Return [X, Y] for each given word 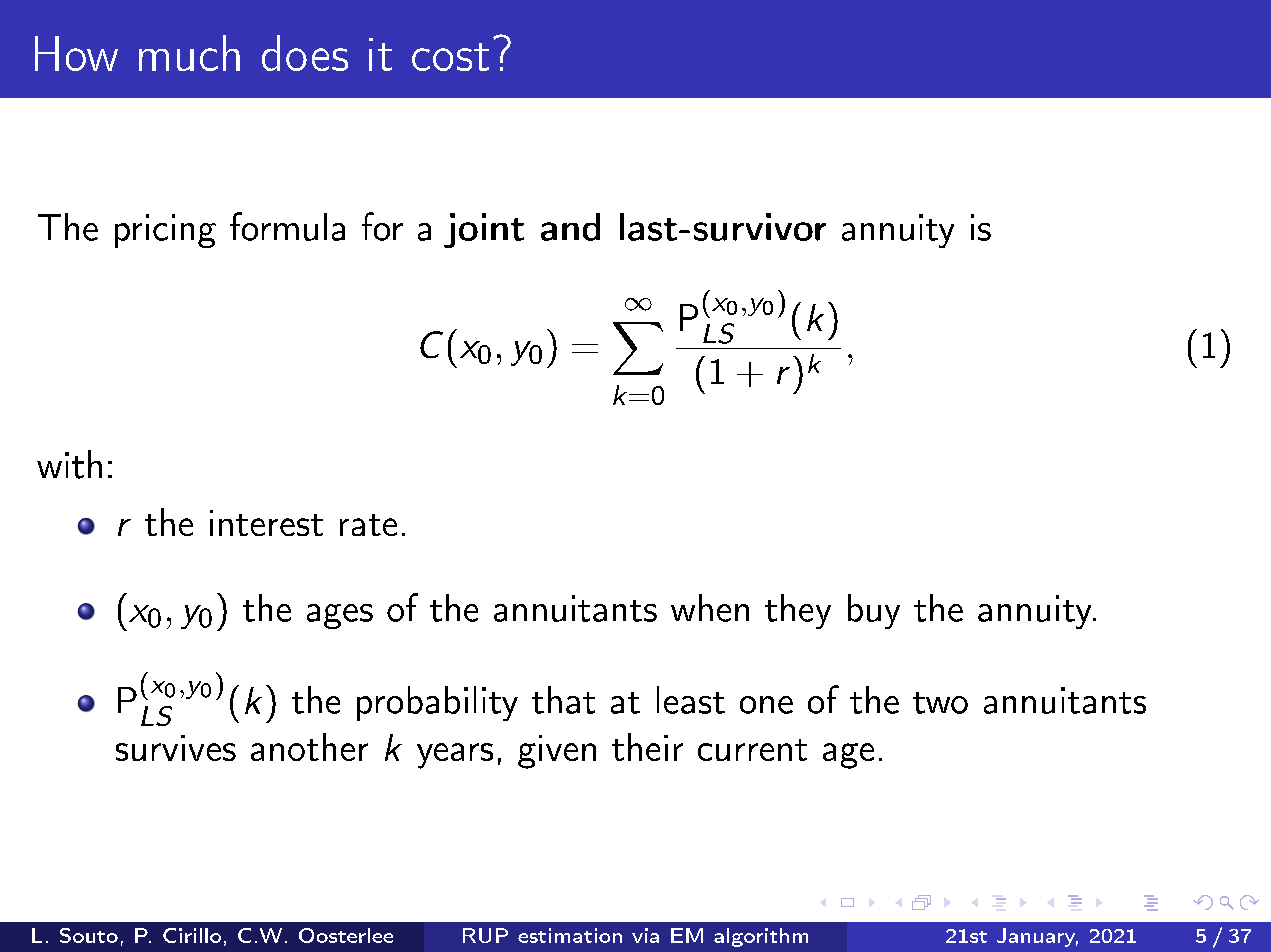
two [940, 703]
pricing [165, 231]
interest [266, 523]
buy [874, 611]
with [69, 464]
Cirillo [192, 935]
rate [368, 525]
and [570, 227]
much [189, 53]
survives [176, 748]
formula [287, 226]
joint [484, 230]
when [710, 608]
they [798, 611]
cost [450, 57]
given [557, 752]
